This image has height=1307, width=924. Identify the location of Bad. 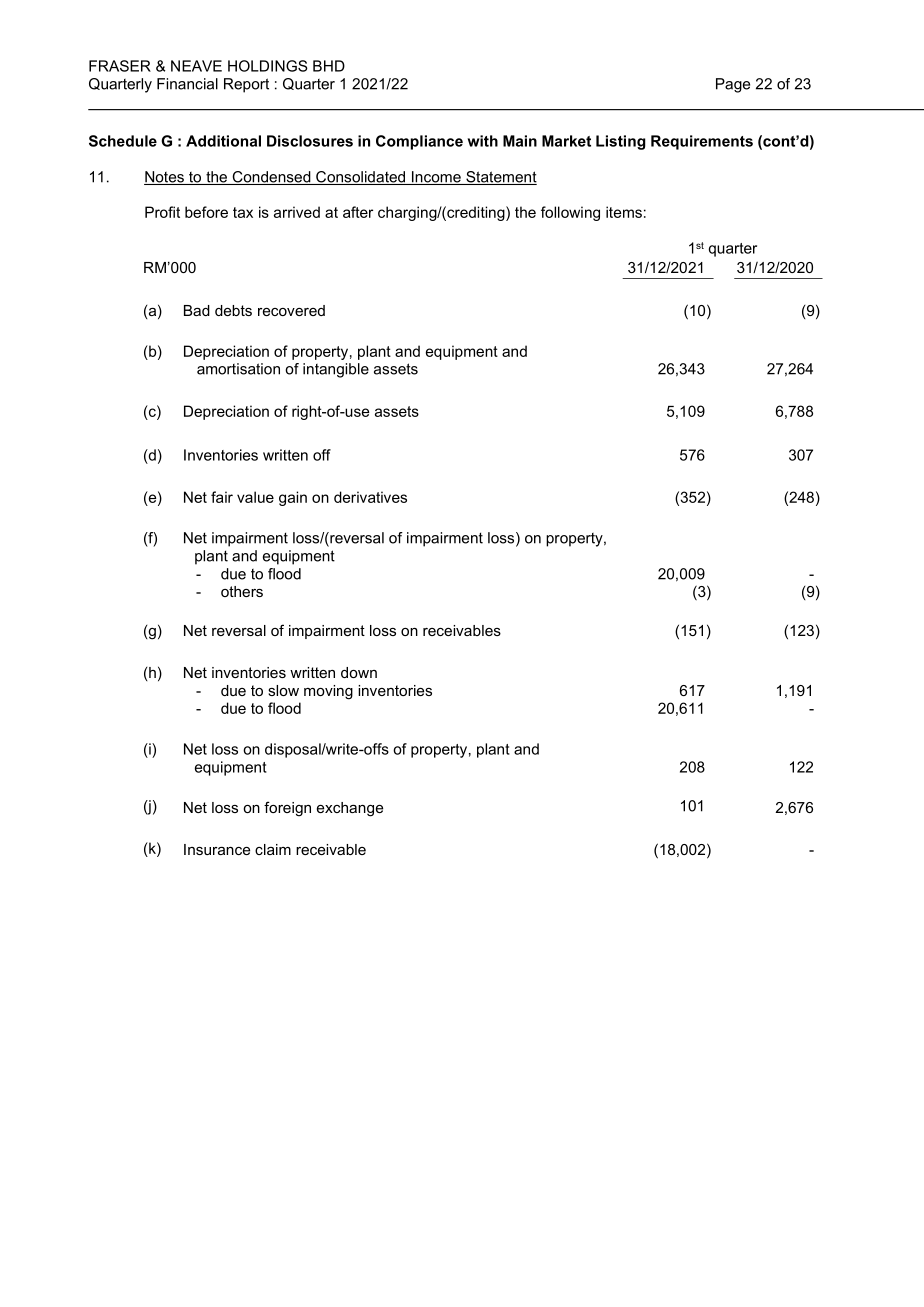
(197, 310).
